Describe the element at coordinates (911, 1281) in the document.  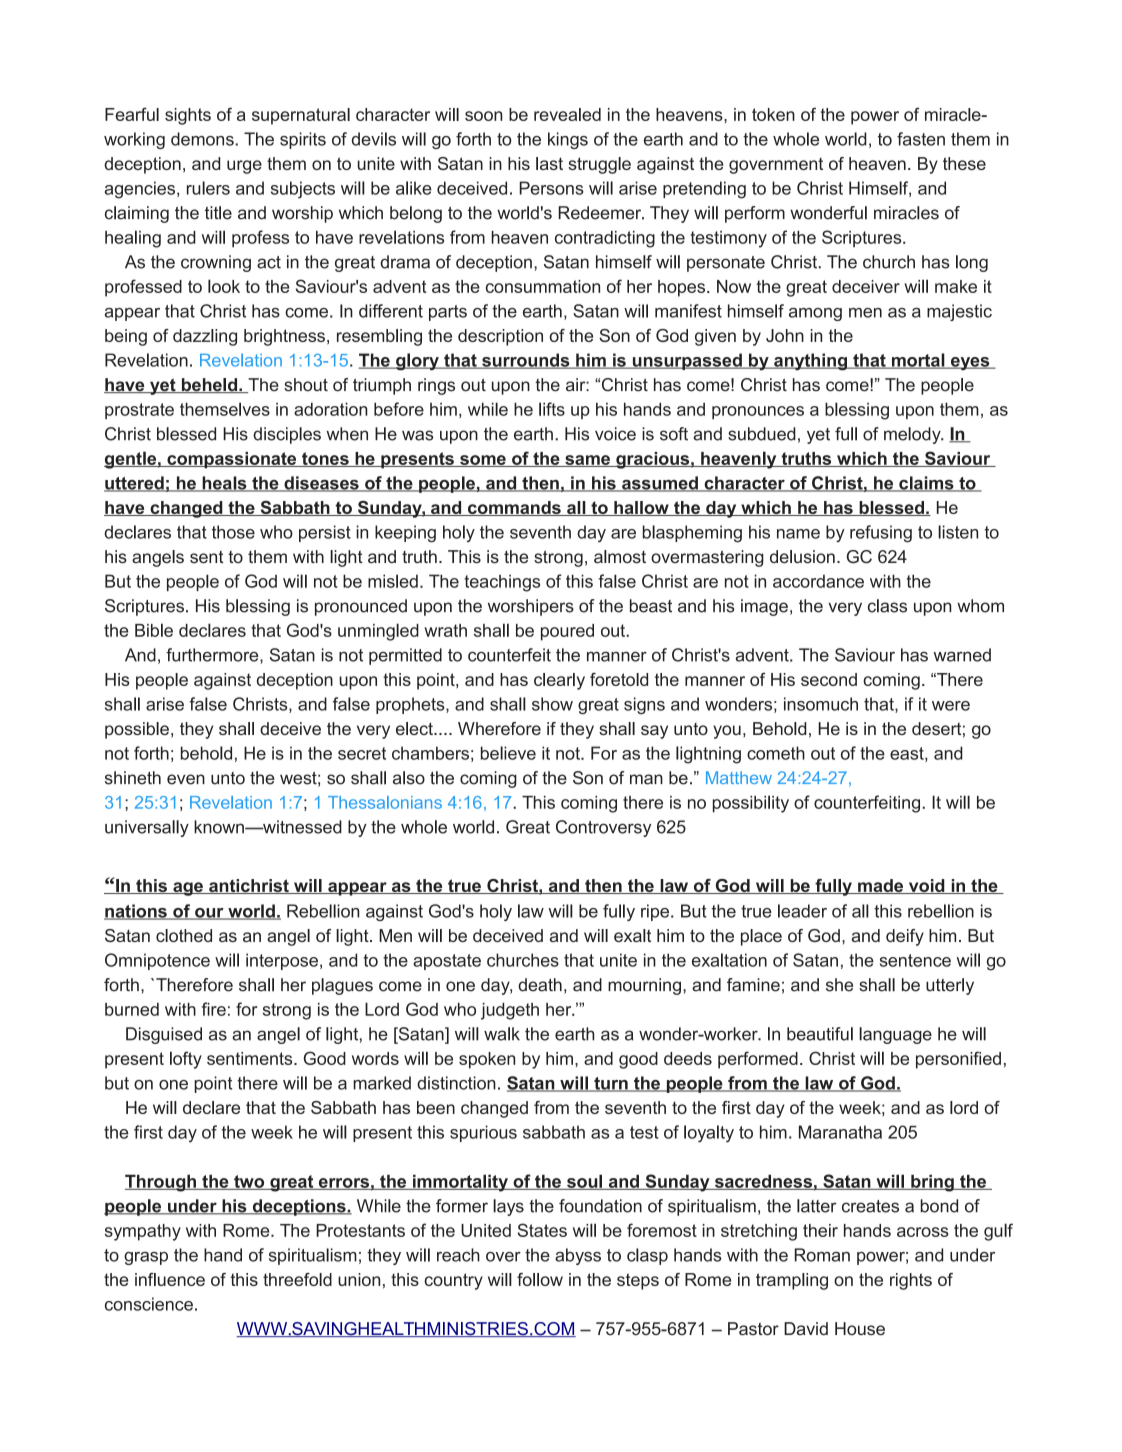
I see `rights` at that location.
